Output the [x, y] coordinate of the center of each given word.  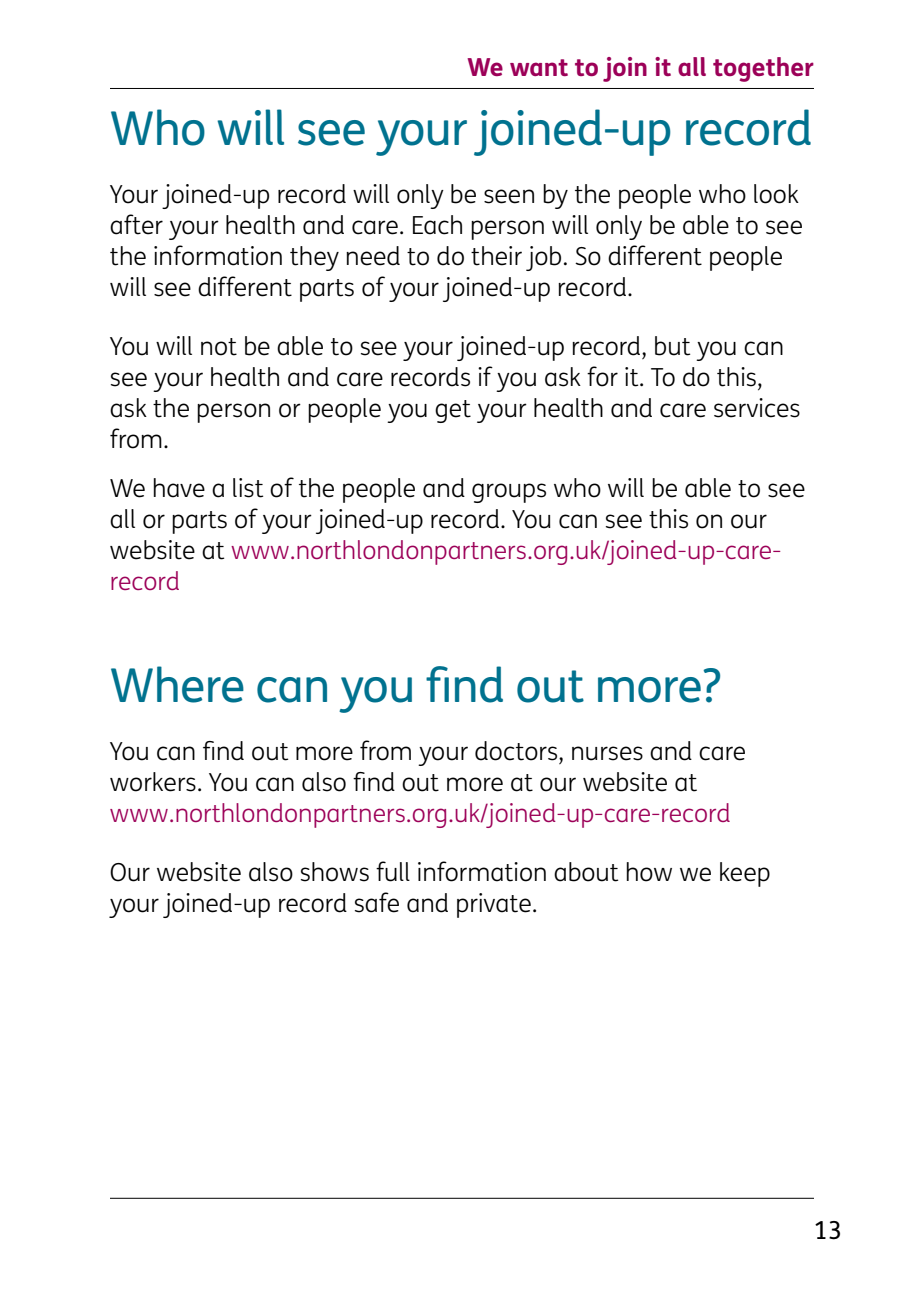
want [539, 67]
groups [509, 493]
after [136, 224]
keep [745, 874]
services [757, 408]
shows [335, 872]
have [179, 488]
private [494, 905]
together [763, 69]
